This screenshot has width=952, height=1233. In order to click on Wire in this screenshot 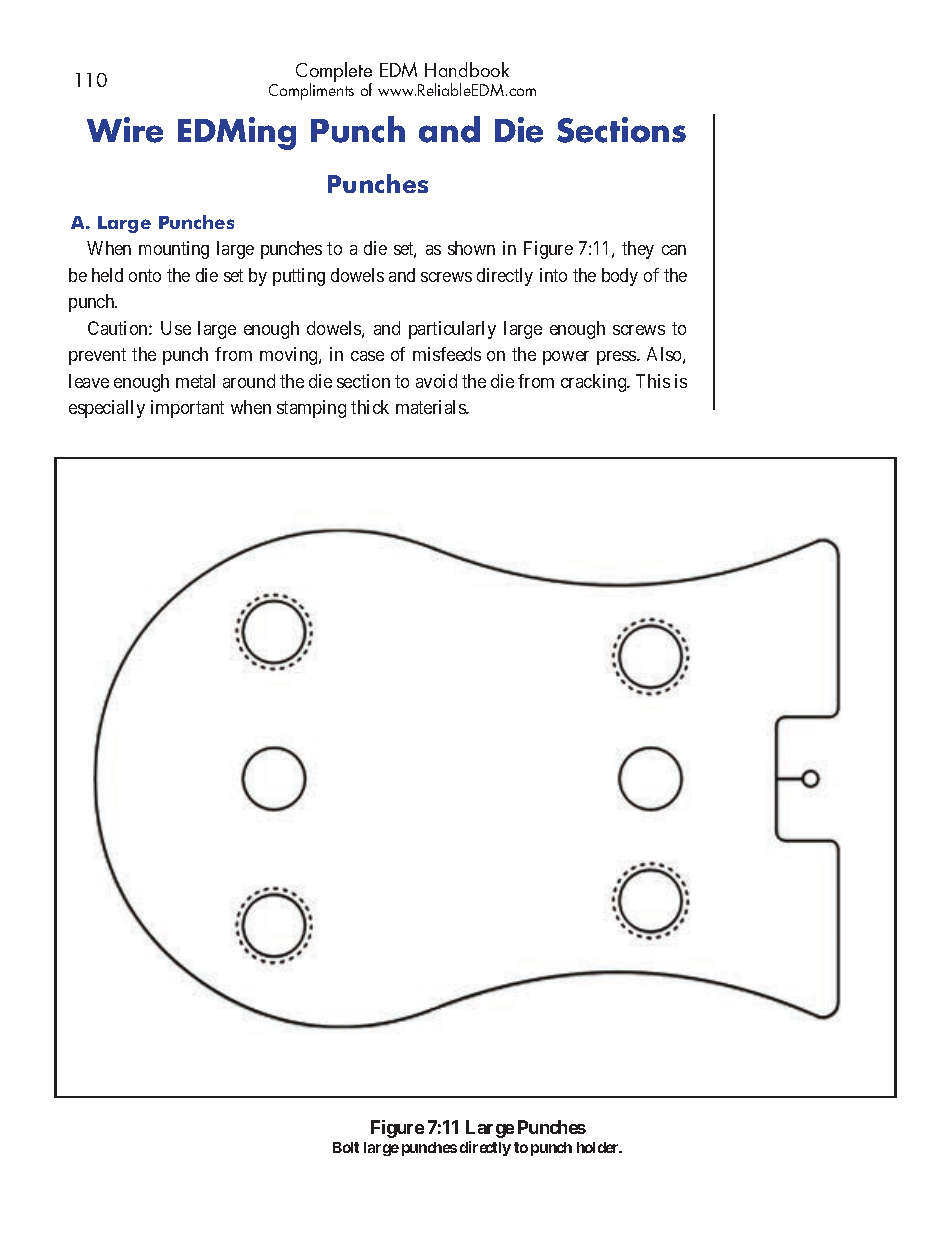, I will do `click(125, 130)`.
